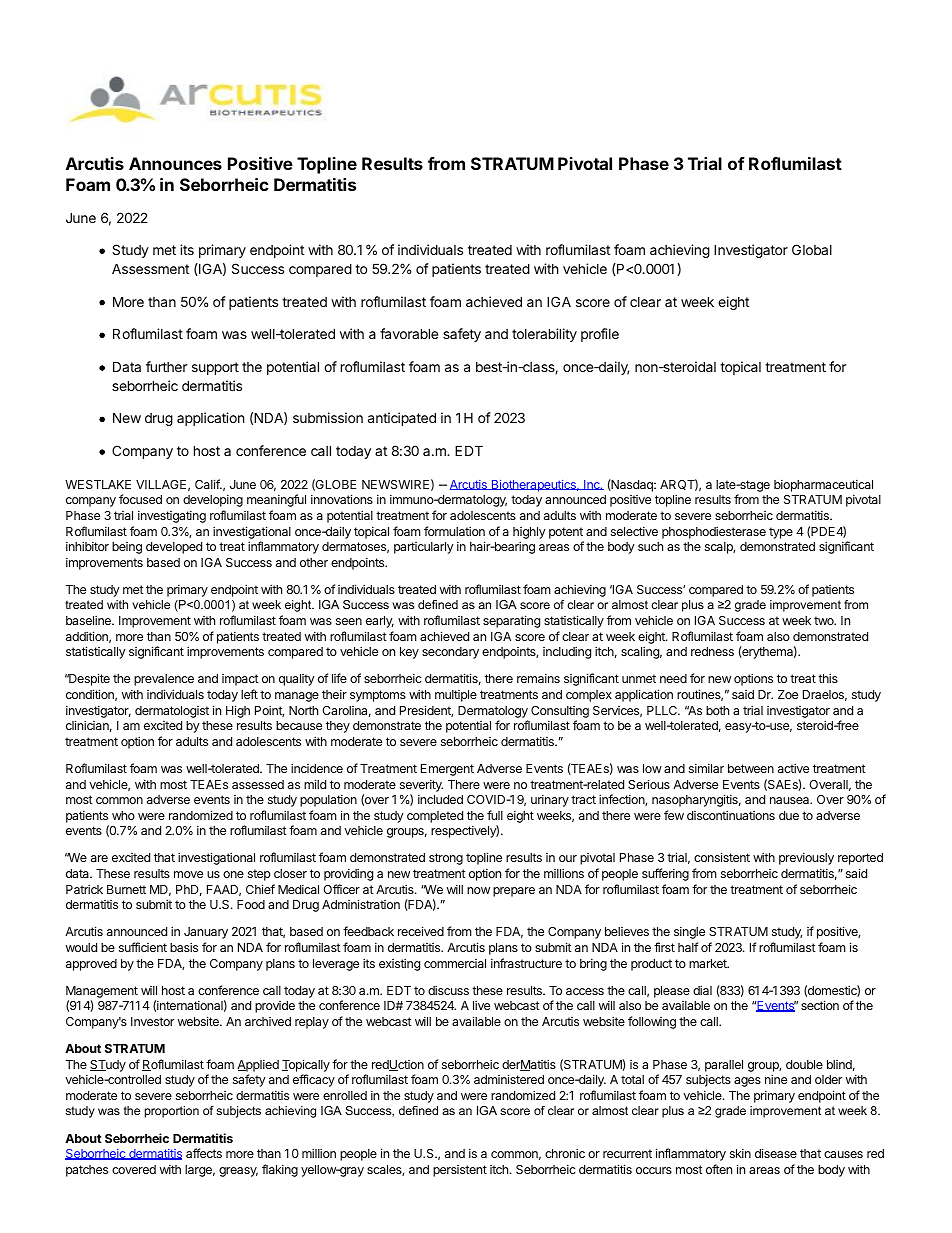  Describe the element at coordinates (812, 249) in the page. I see `Global` at that location.
